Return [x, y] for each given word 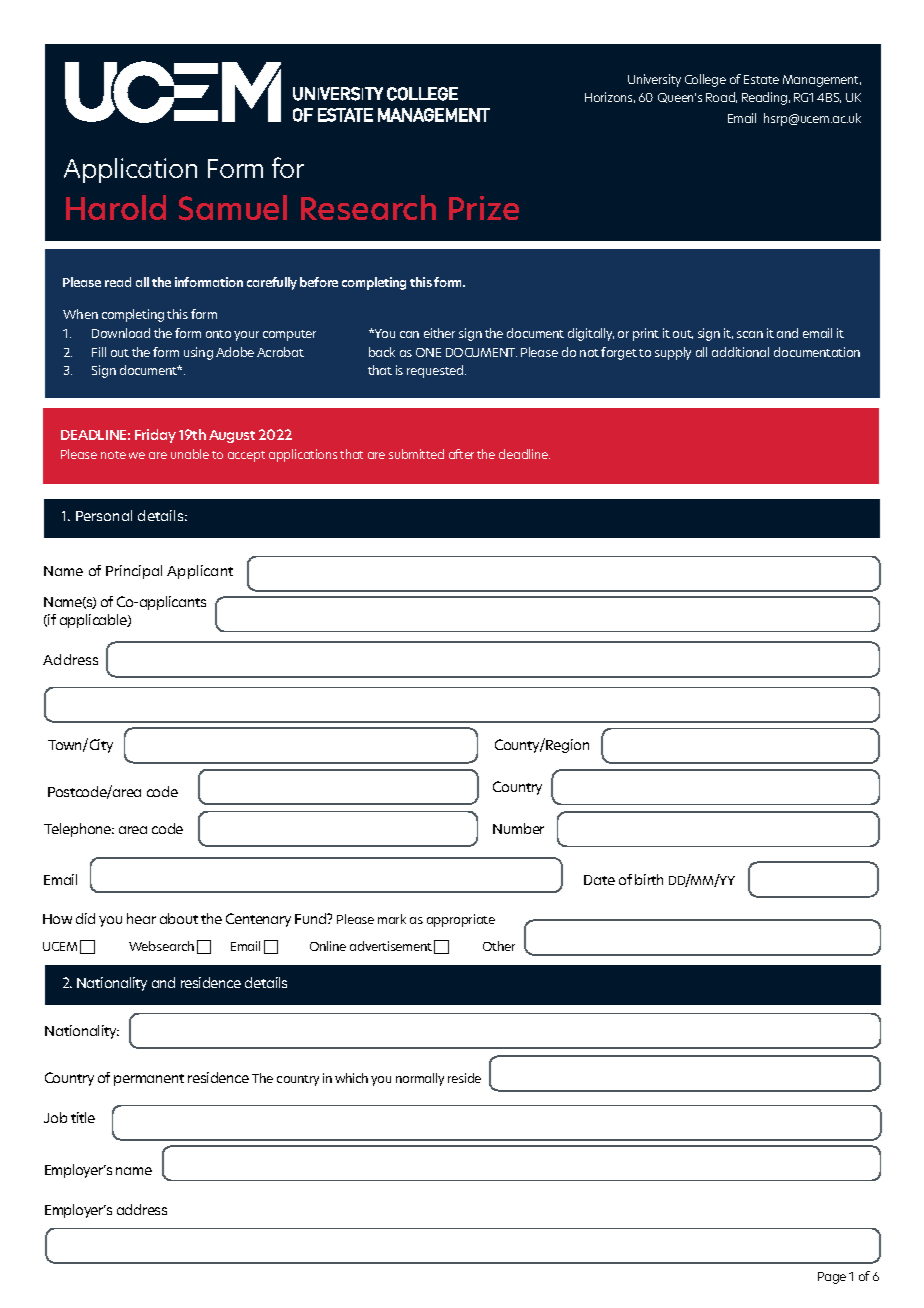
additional [740, 352]
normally [420, 1079]
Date [599, 880]
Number [518, 828]
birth [649, 879]
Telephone [79, 830]
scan [750, 334]
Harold [116, 207]
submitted [416, 454]
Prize [484, 208]
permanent [149, 1080]
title [83, 1117]
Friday [155, 436]
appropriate [461, 920]
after [461, 454]
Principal [134, 572]
